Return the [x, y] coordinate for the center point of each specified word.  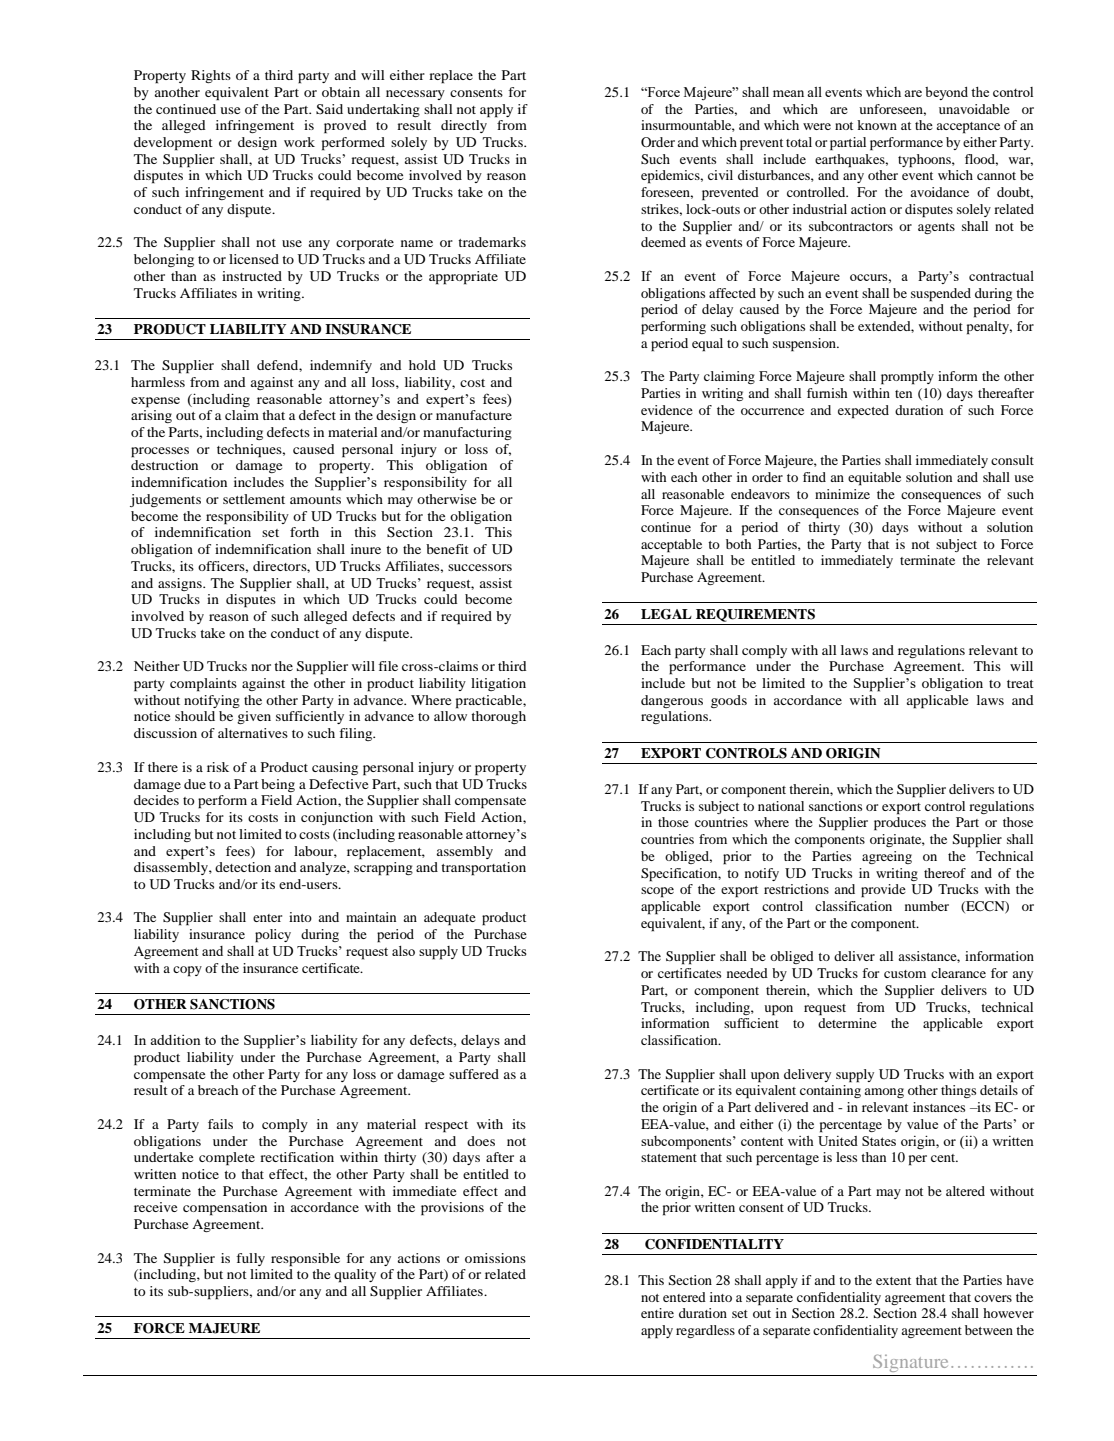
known [877, 125]
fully [250, 1259]
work [299, 142]
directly [464, 126]
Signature [910, 1363]
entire [657, 1313]
